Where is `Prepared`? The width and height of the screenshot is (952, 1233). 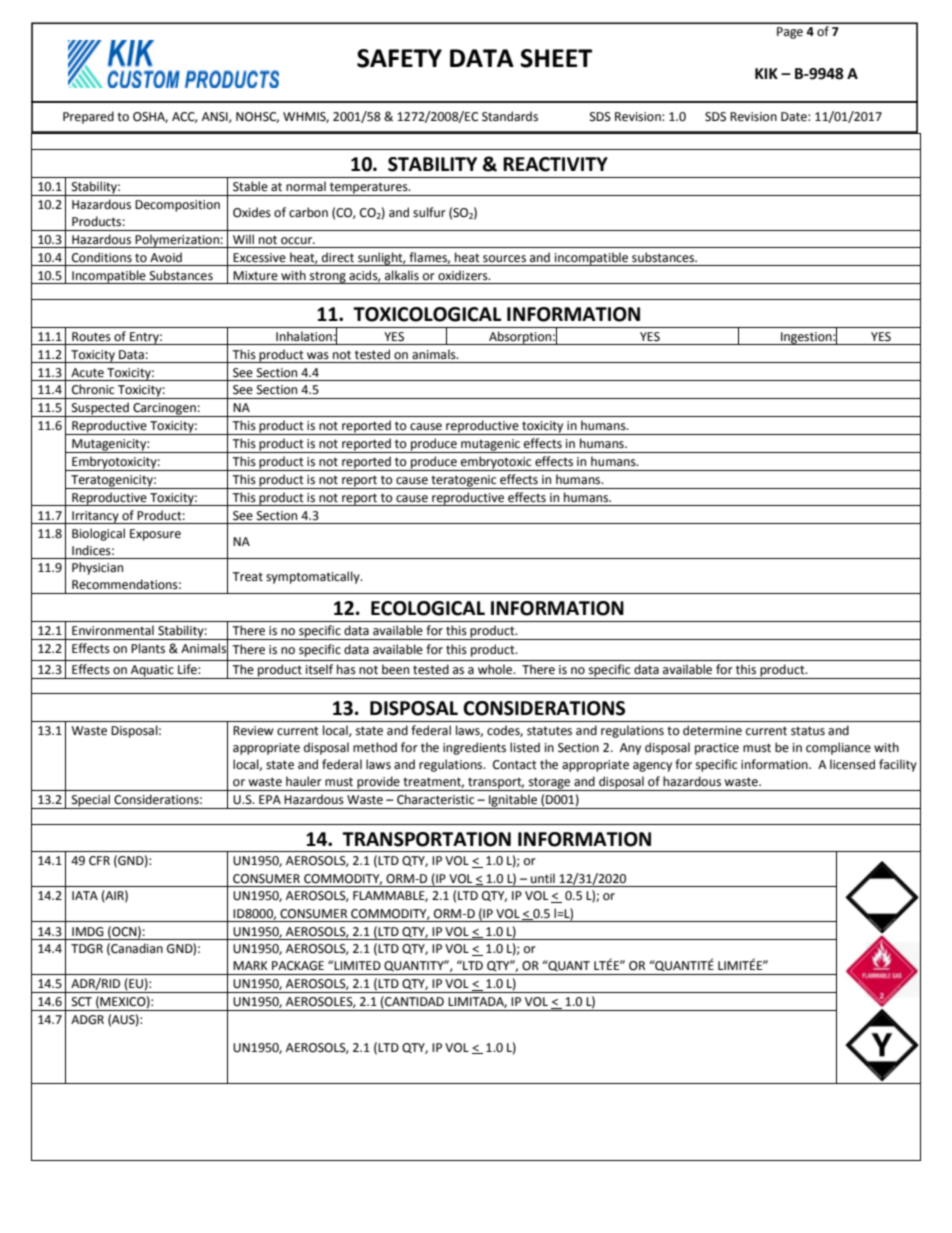 Prepared is located at coordinates (88, 117).
